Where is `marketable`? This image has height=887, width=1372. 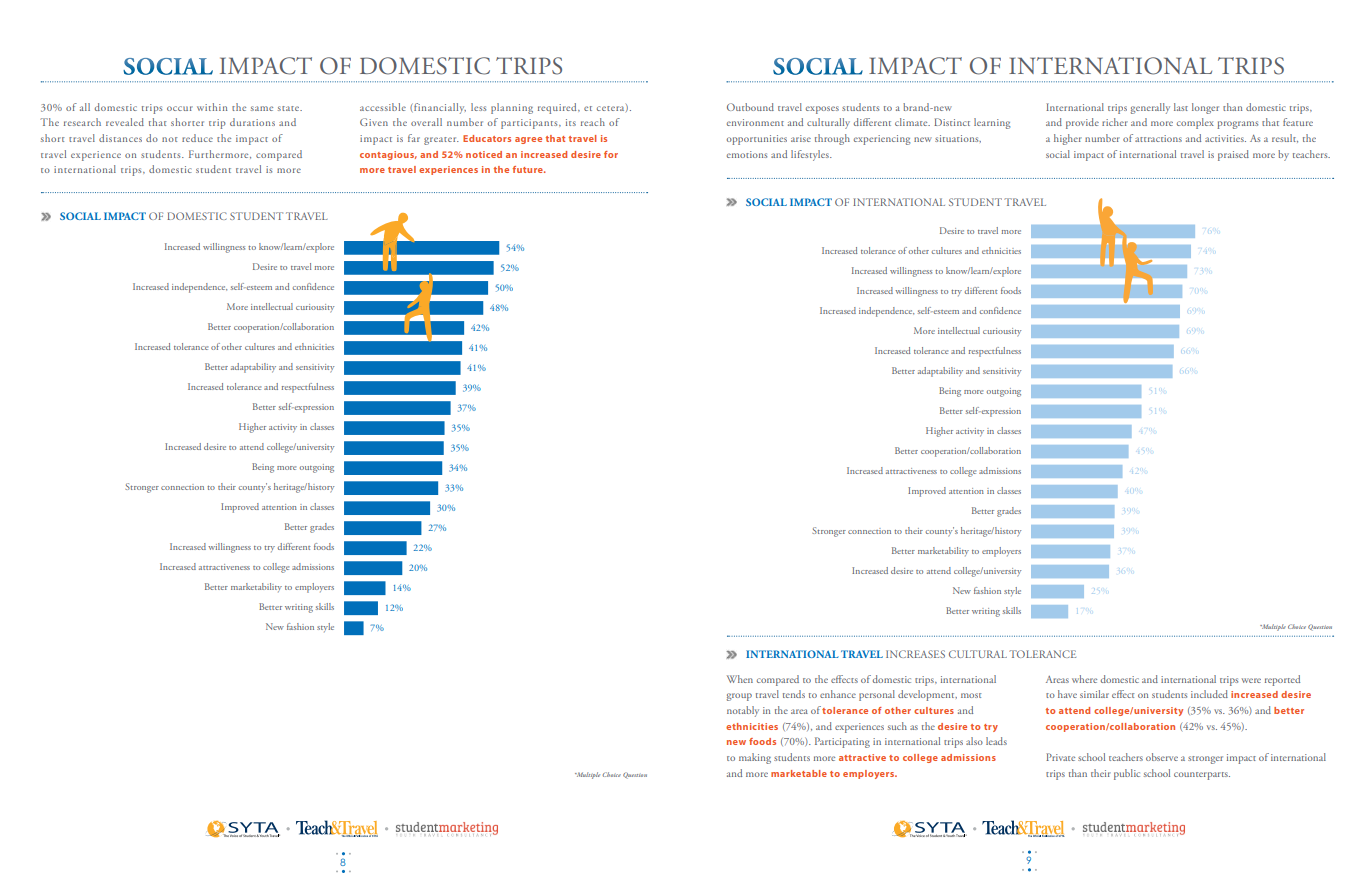 marketable is located at coordinates (799, 773).
